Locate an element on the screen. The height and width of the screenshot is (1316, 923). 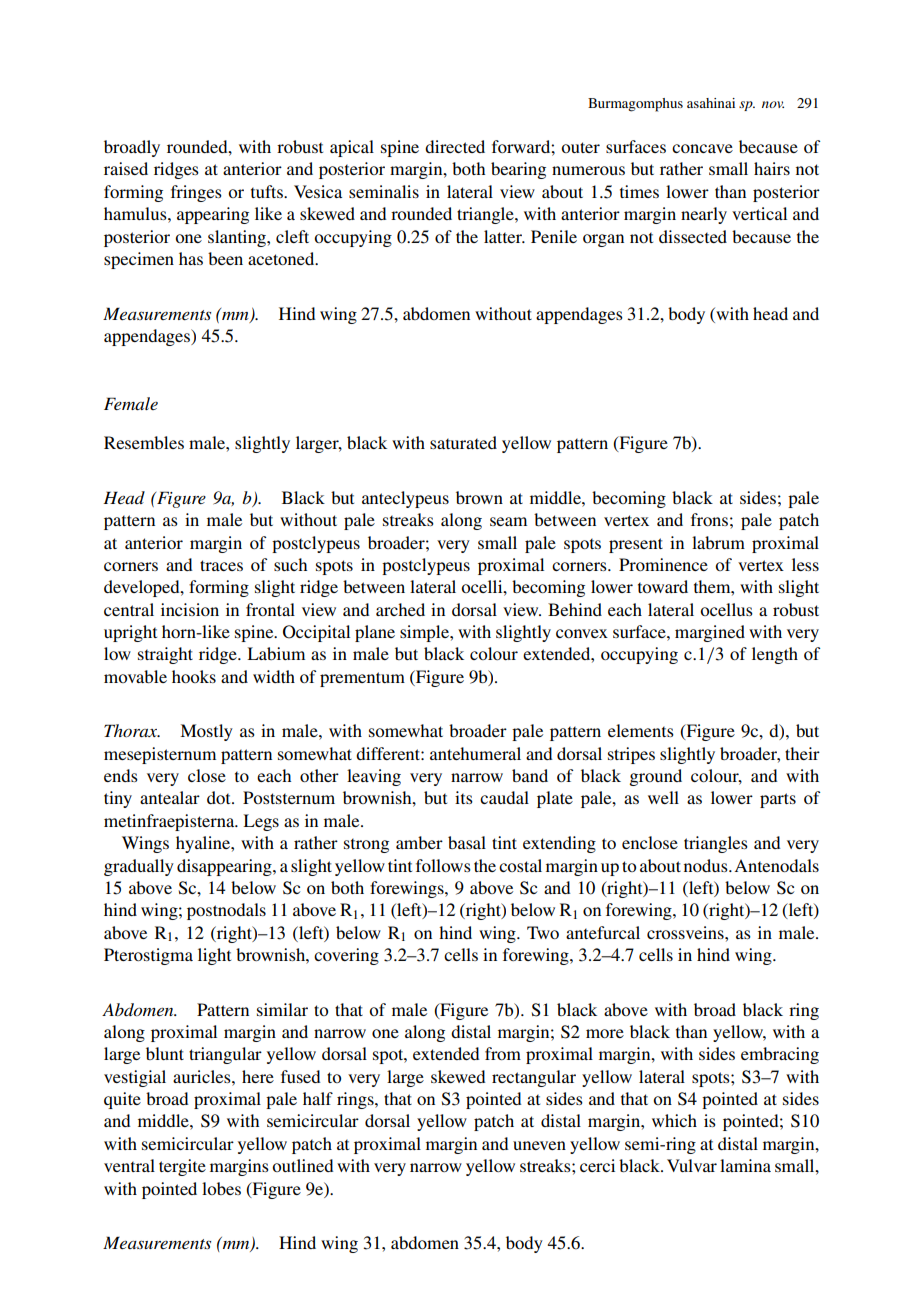
directed is located at coordinates (455, 146).
